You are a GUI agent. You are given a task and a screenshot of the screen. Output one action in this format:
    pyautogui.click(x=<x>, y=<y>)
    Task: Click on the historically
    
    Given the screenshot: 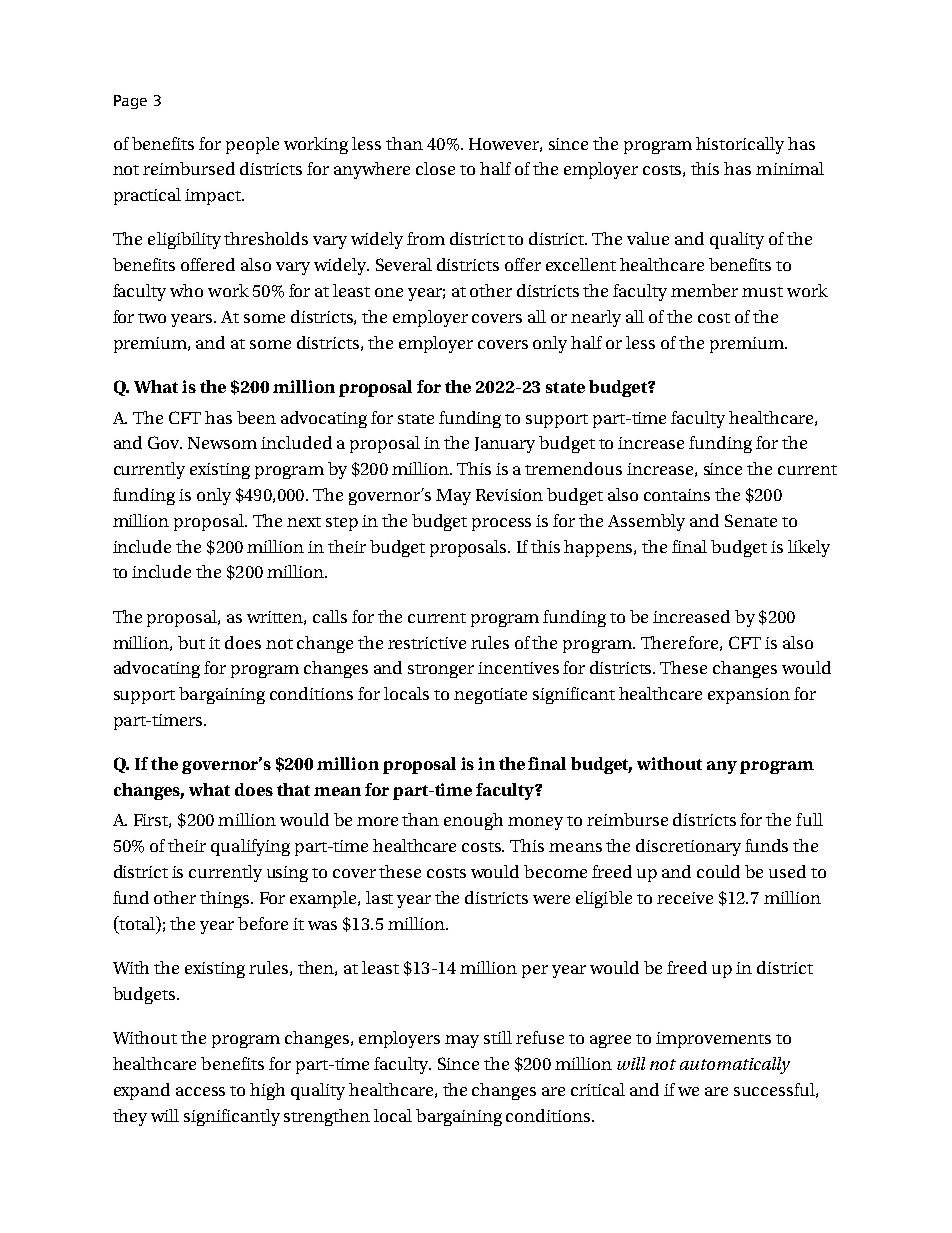 What is the action you would take?
    pyautogui.click(x=740, y=145)
